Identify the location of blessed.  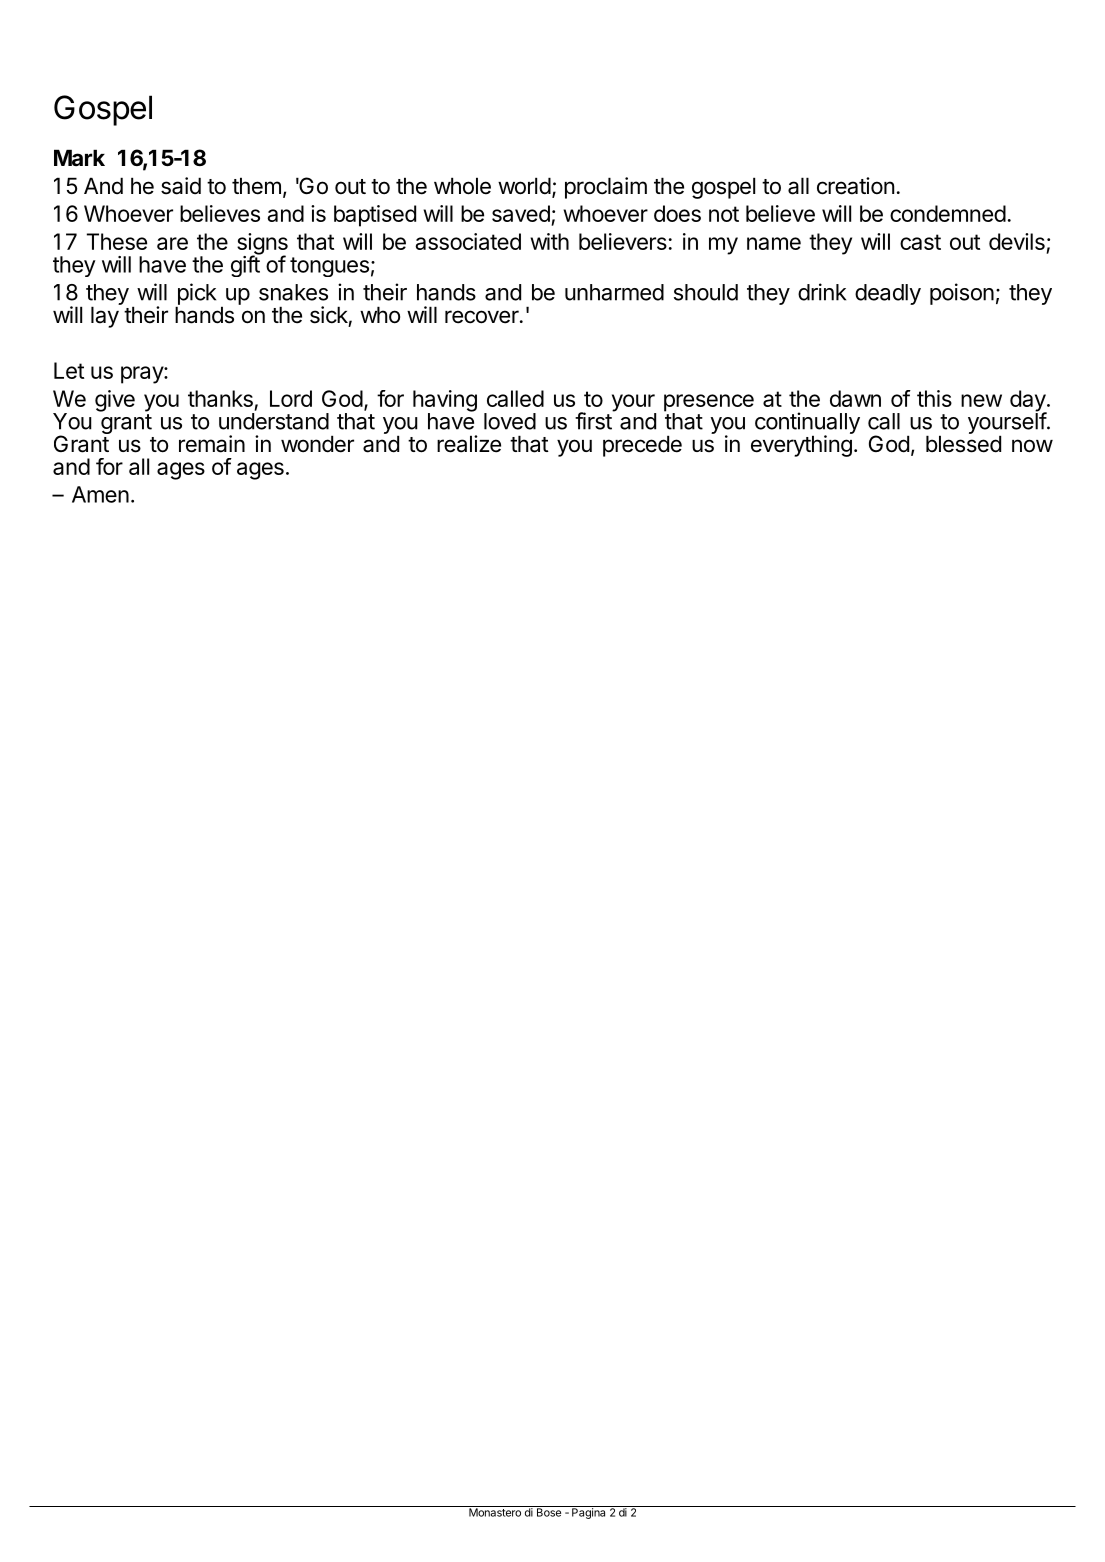
(963, 444).
